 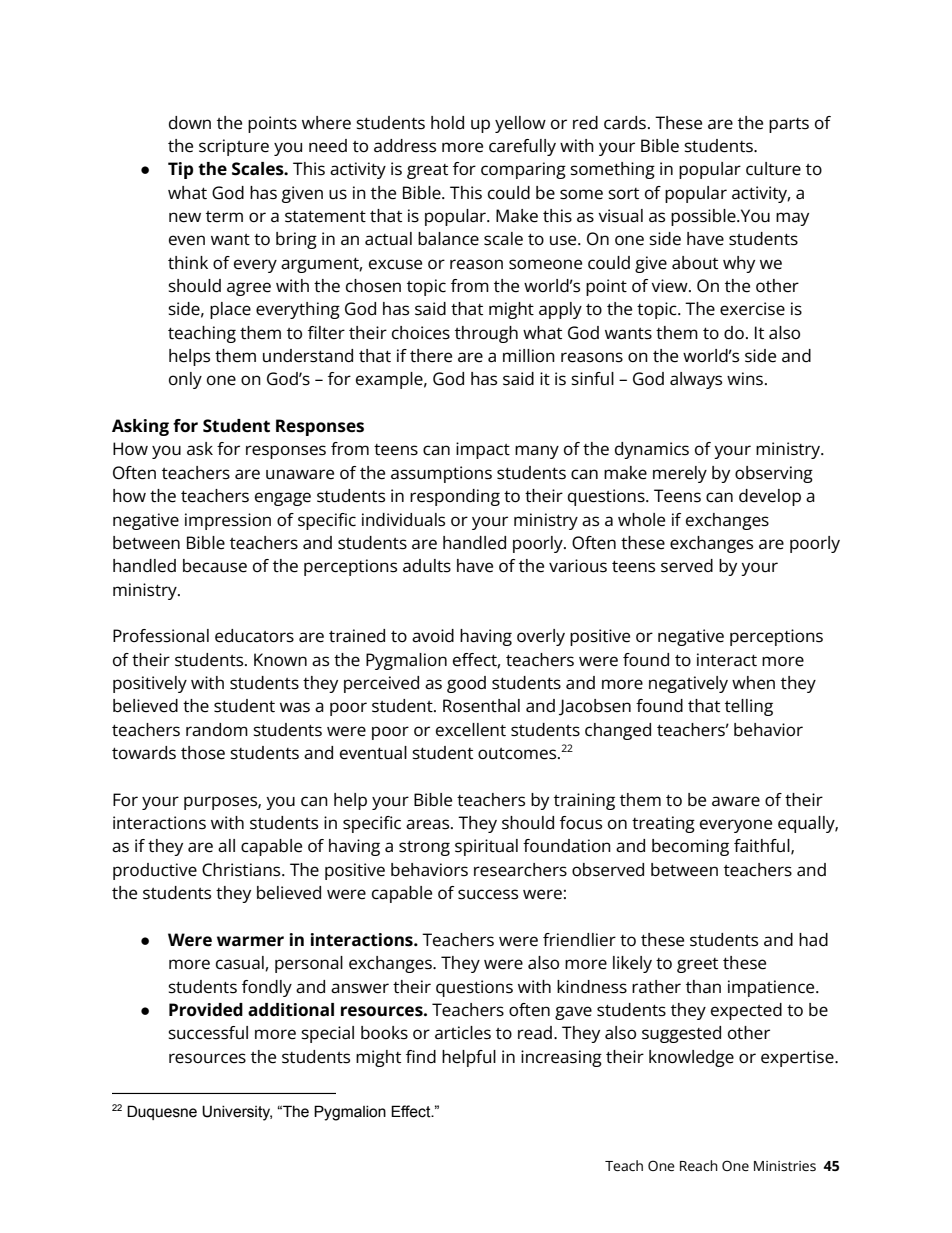 I want to click on carefully, so click(x=522, y=147).
